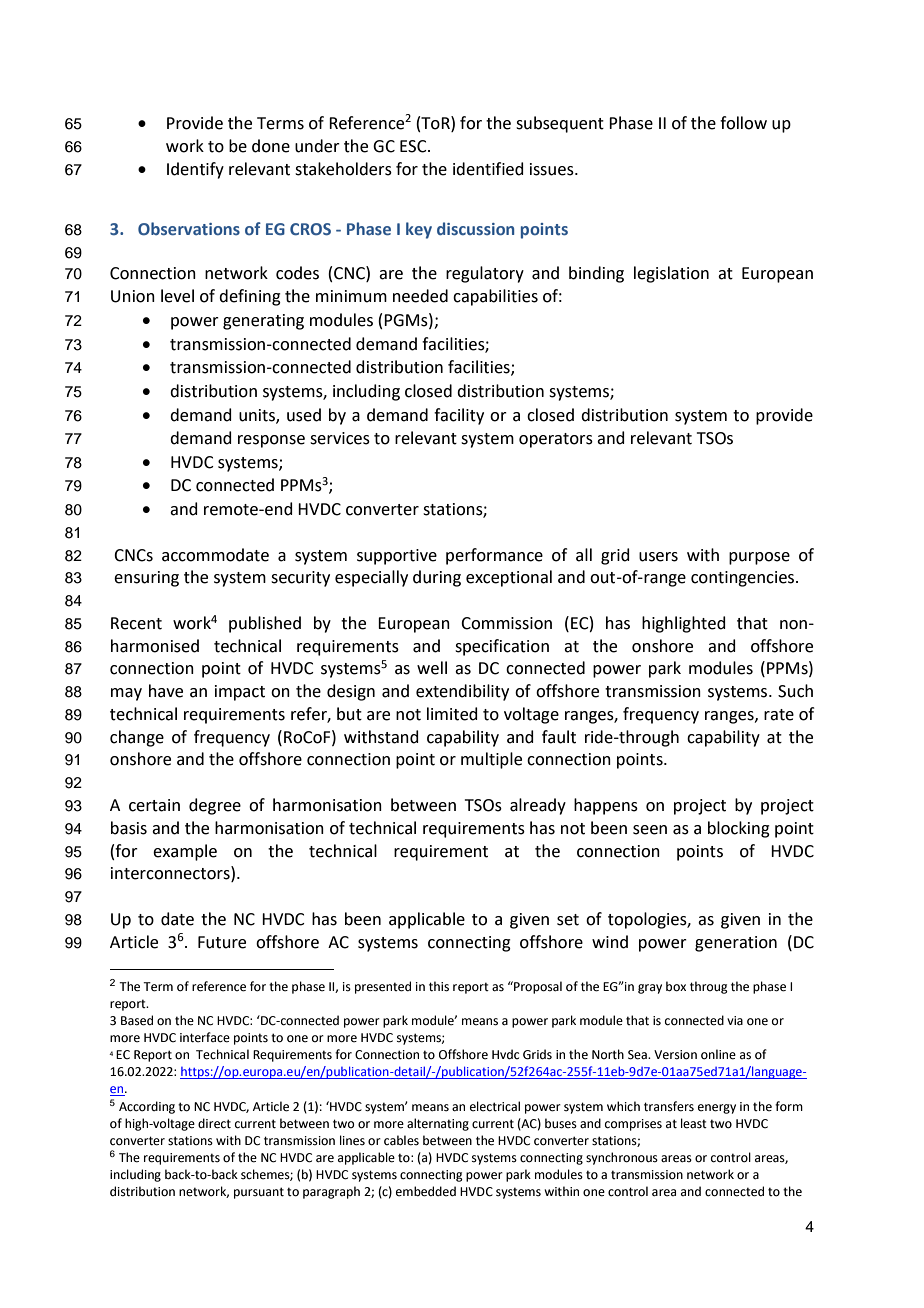  Describe the element at coordinates (214, 1123) in the screenshot. I see `direct` at that location.
